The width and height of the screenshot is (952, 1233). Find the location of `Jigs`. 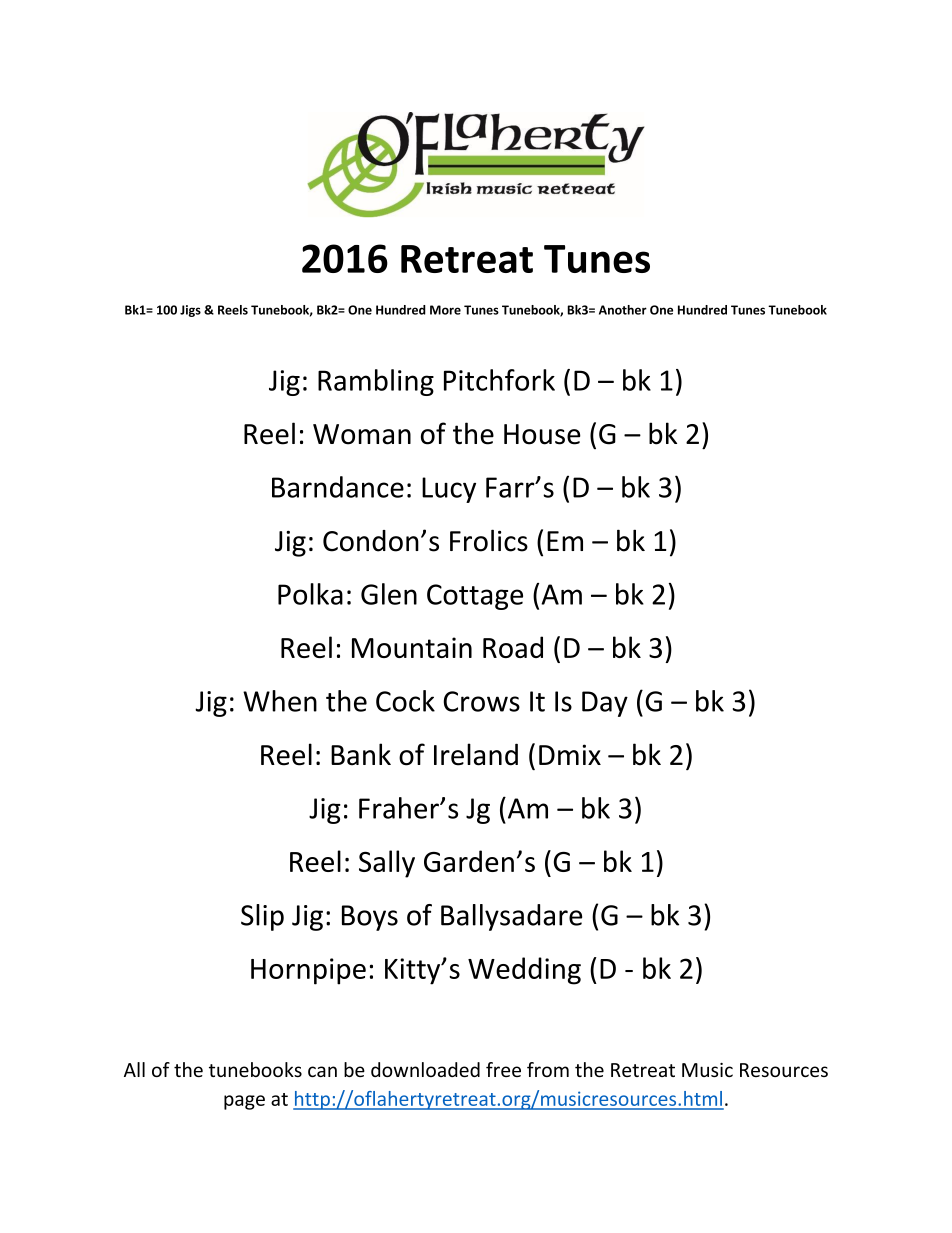

Jigs is located at coordinates (190, 311).
